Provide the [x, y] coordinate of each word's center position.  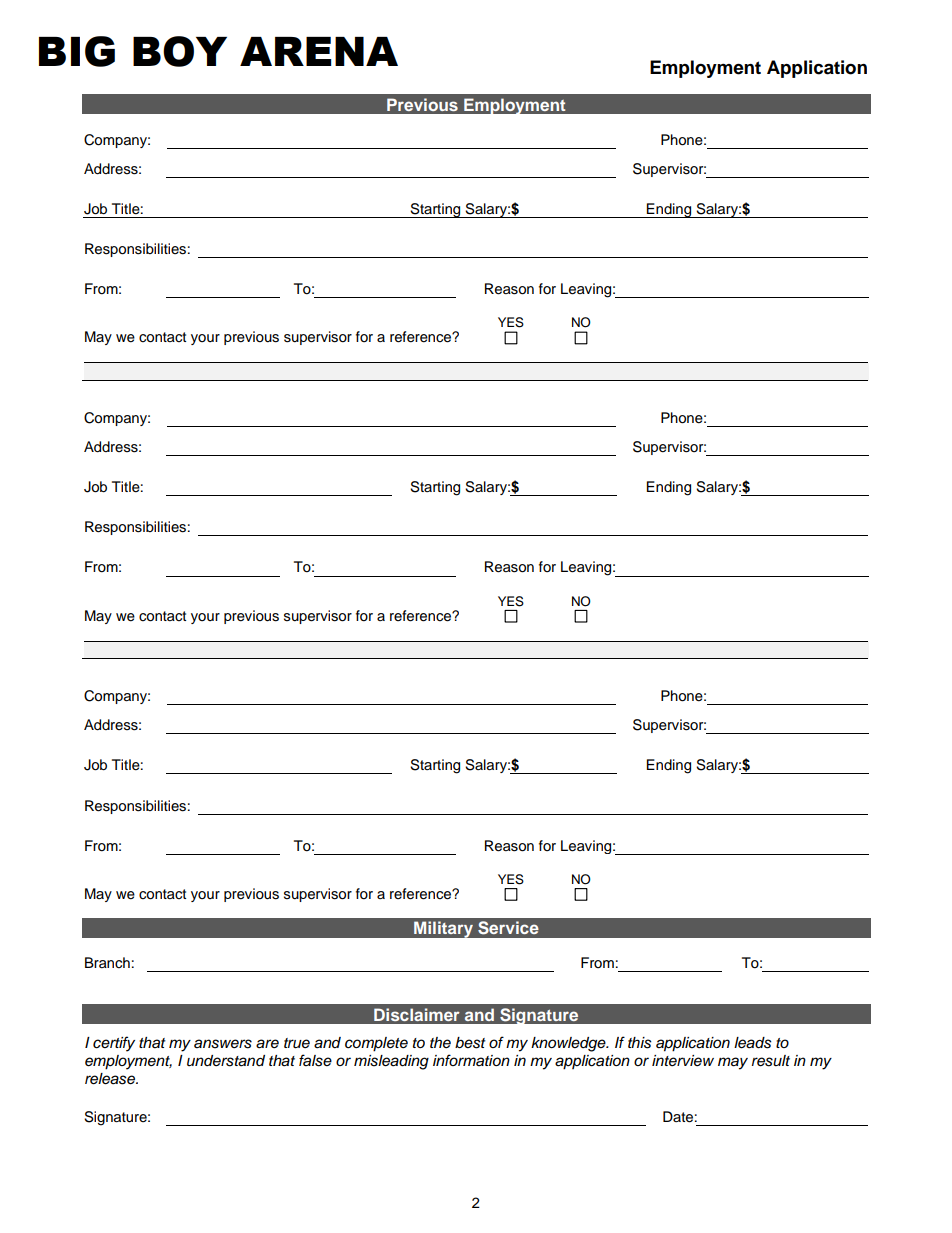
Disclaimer [417, 1014]
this [640, 1043]
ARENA [319, 51]
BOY [180, 51]
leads [753, 1043]
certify [114, 1044]
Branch [107, 962]
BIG [77, 51]
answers [223, 1044]
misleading [391, 1062]
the [440, 1042]
